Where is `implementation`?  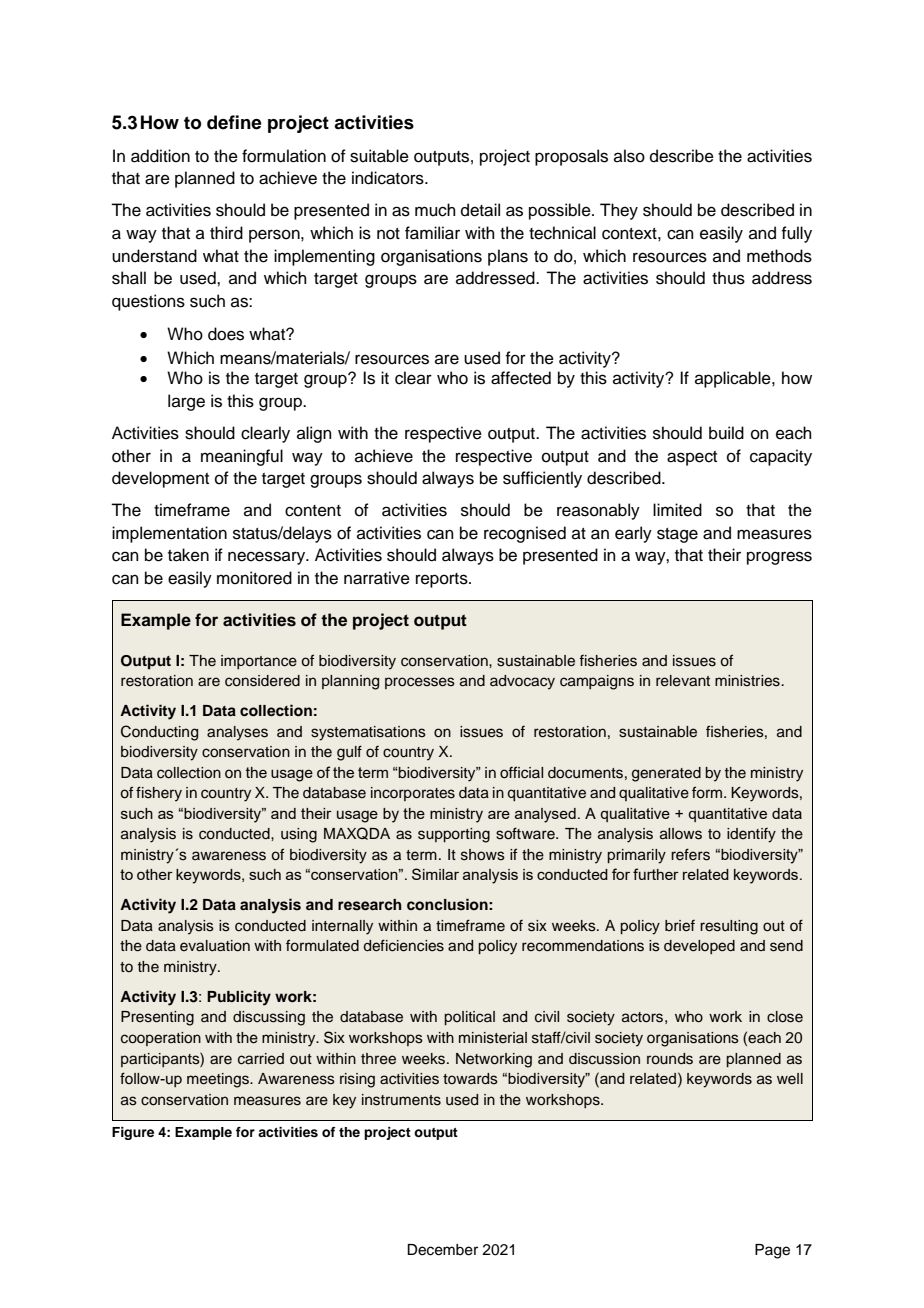
implementation is located at coordinates (169, 534).
